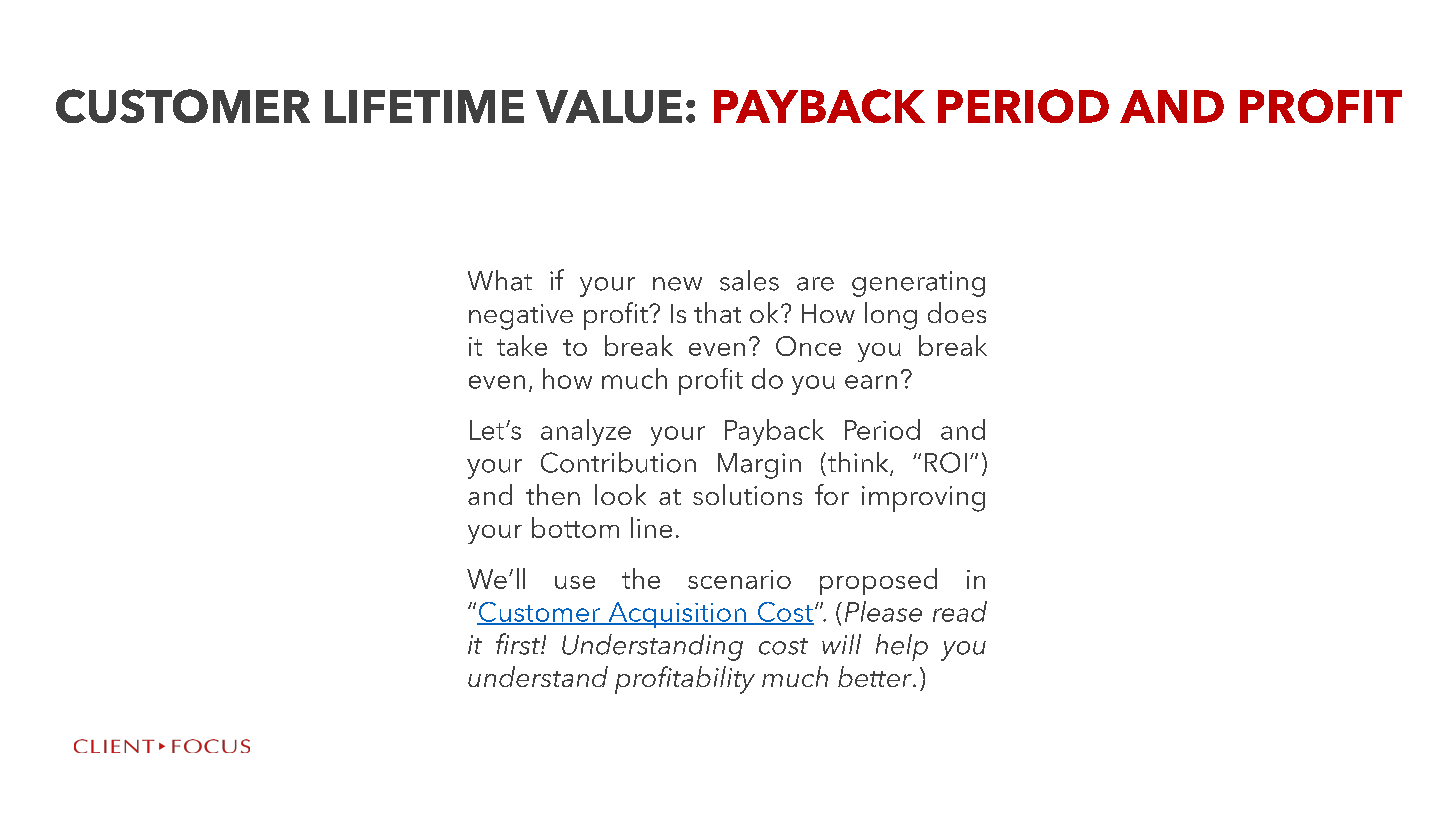 The height and width of the screenshot is (819, 1456). What do you see at coordinates (902, 647) in the screenshot?
I see `help` at bounding box center [902, 647].
